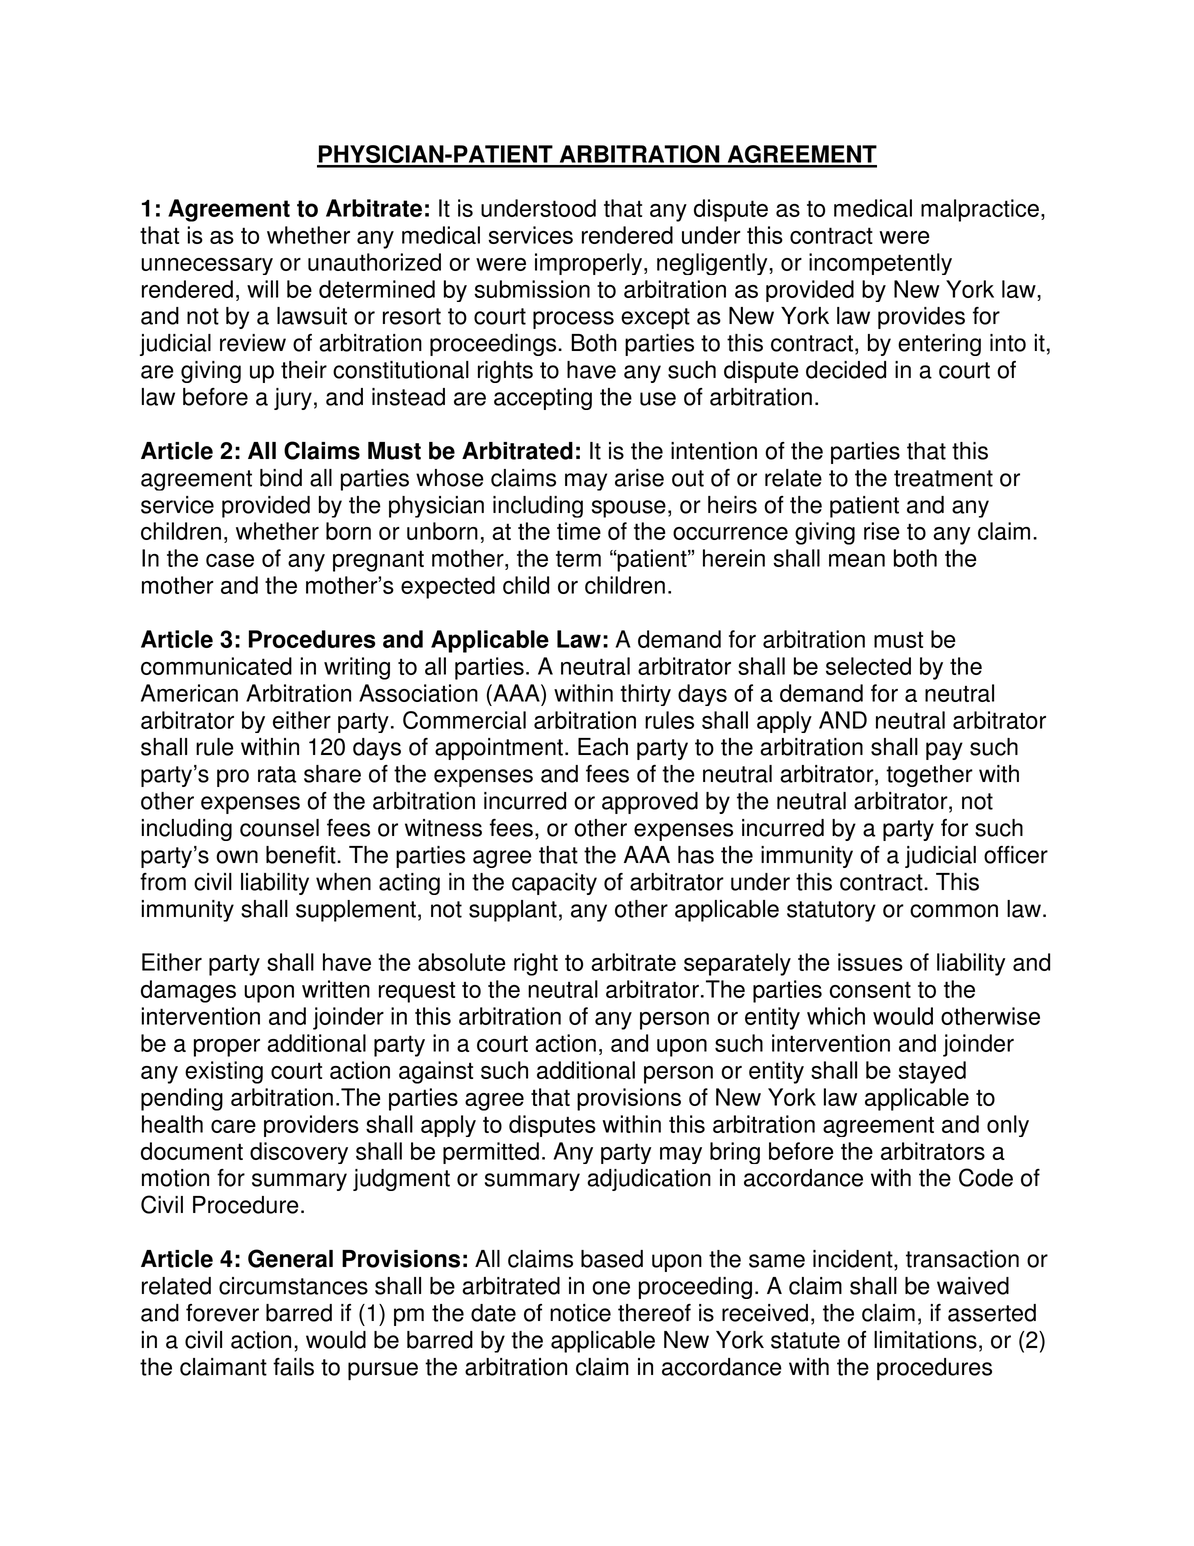 This document has width=1194, height=1546. I want to click on issues, so click(870, 962).
